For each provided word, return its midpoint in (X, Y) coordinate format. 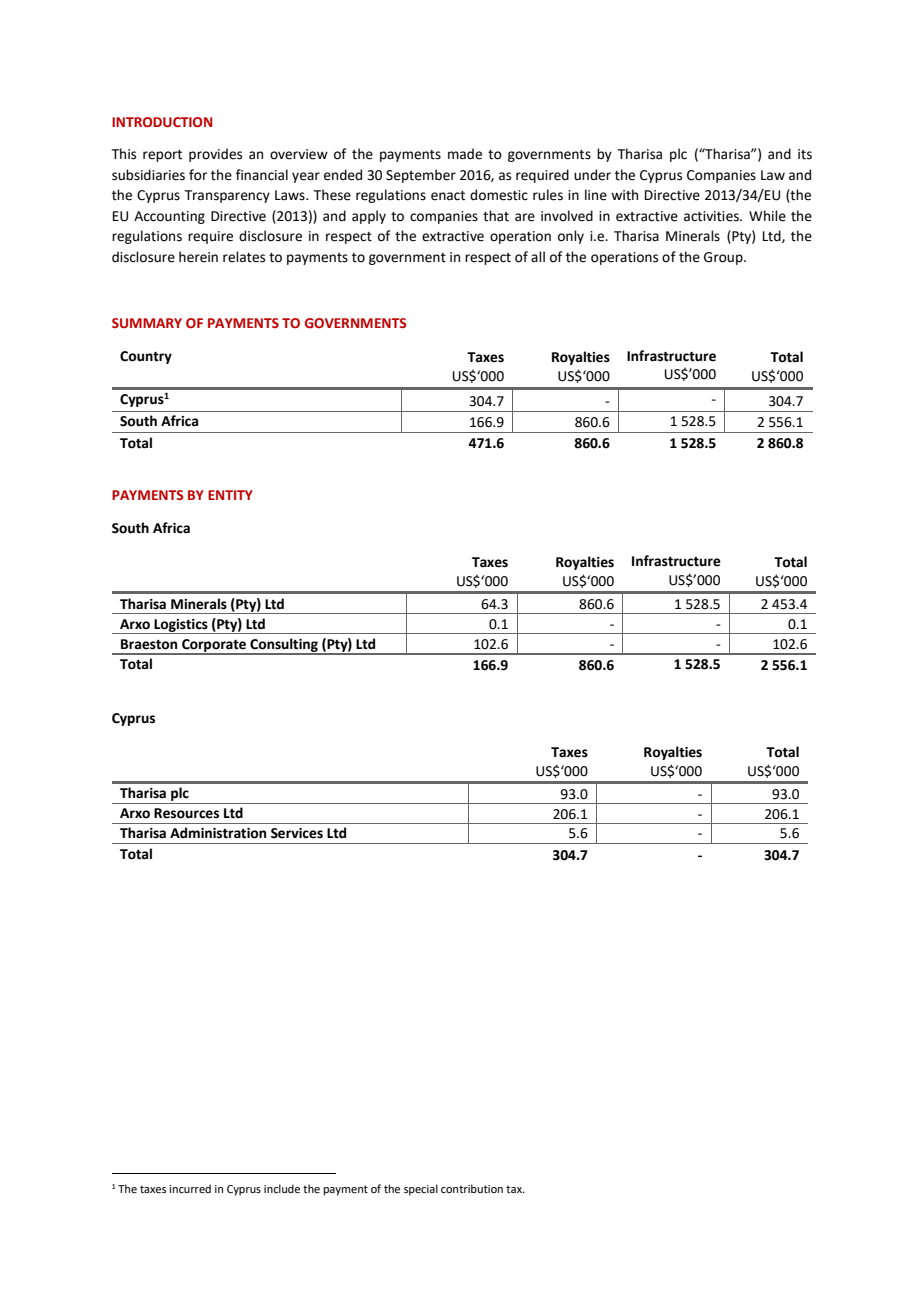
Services (297, 833)
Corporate (214, 646)
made (465, 154)
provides (215, 155)
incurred (190, 1188)
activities (712, 216)
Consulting (284, 646)
